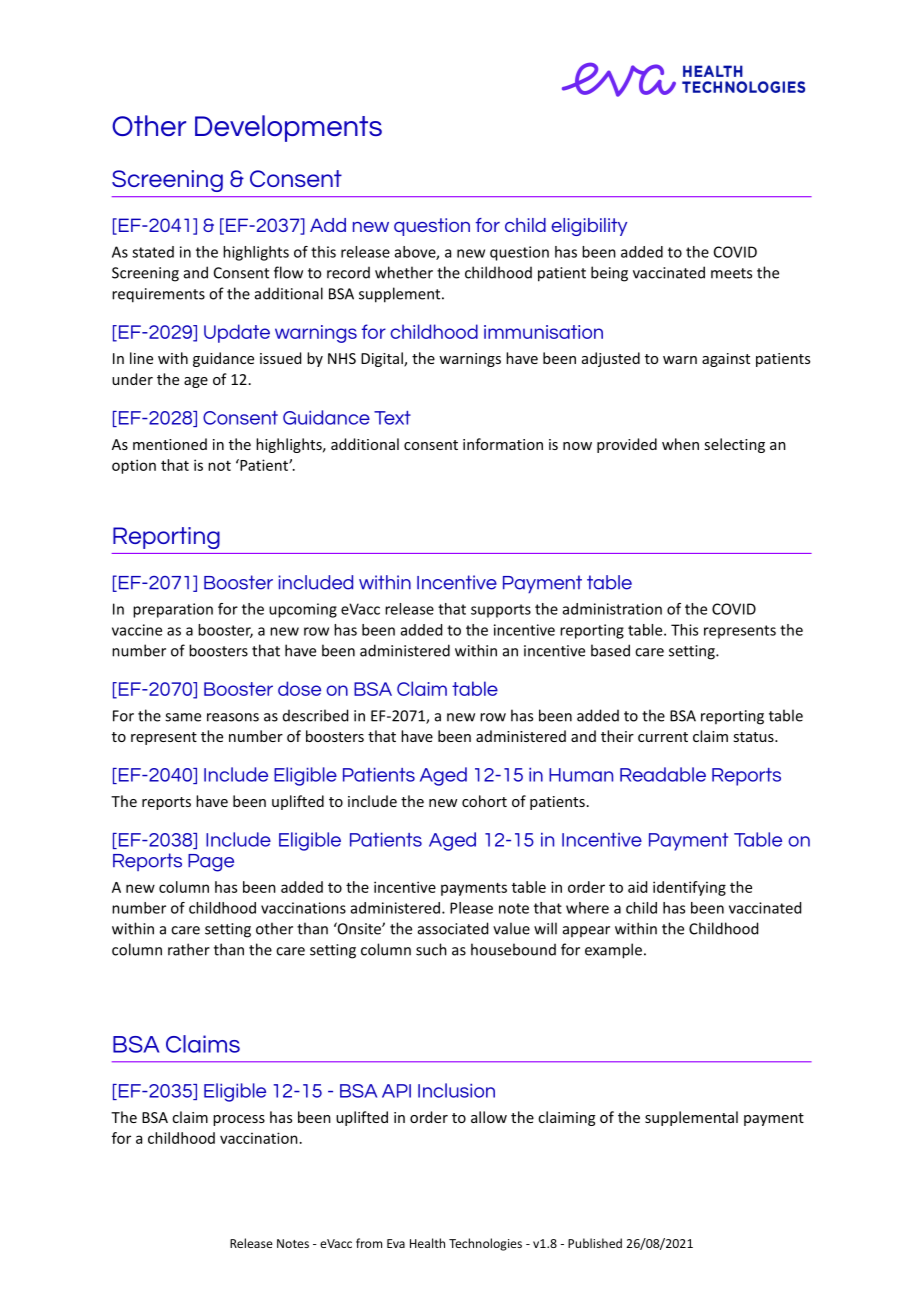 This image has height=1307, width=924. Describe the element at coordinates (288, 128) in the image. I see `Developments` at that location.
